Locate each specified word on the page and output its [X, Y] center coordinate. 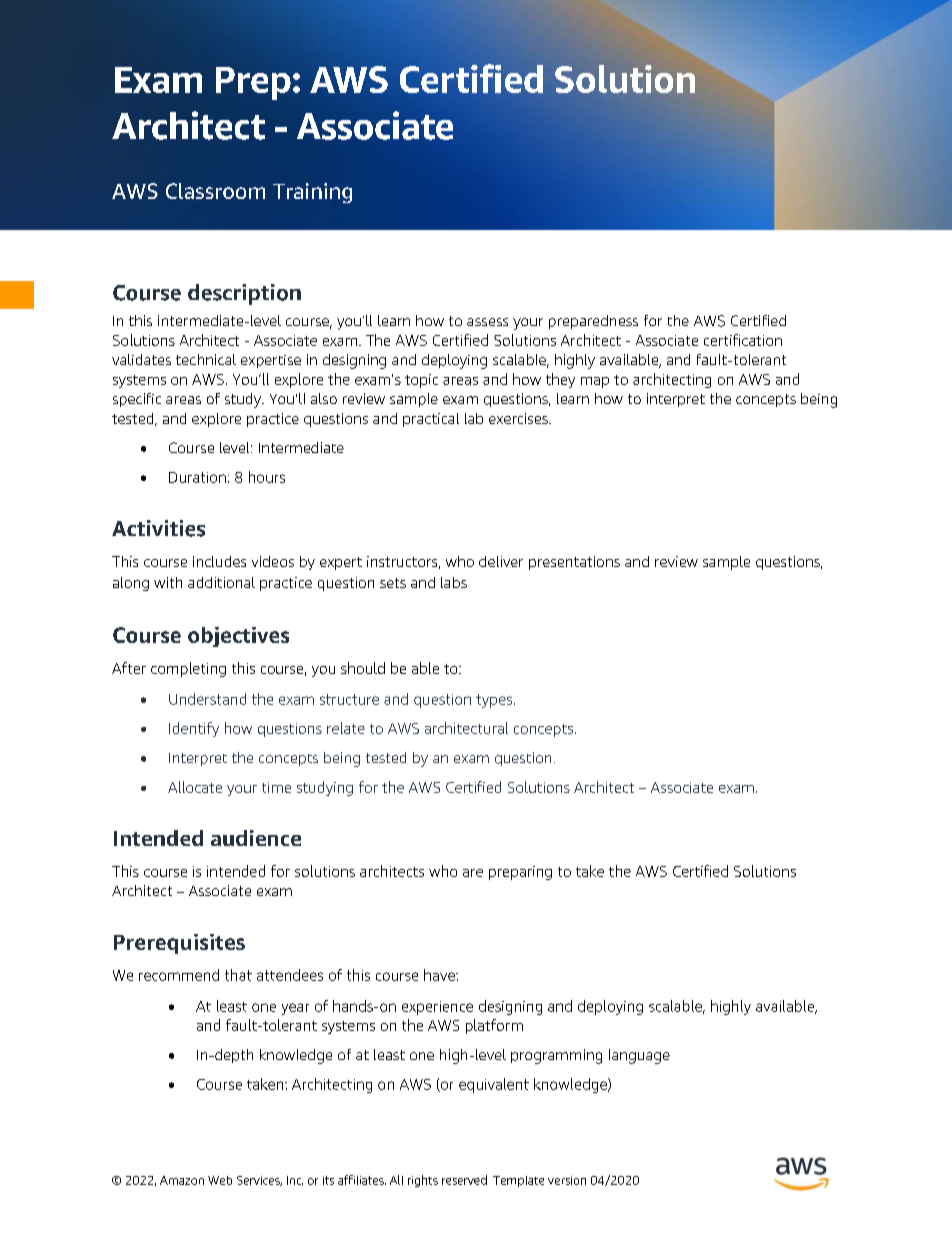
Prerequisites [179, 944]
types [495, 701]
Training [312, 193]
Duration [197, 477]
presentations [574, 563]
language [639, 1056]
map [595, 382]
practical [431, 420]
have [440, 975]
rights [423, 1181]
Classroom [215, 191]
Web [220, 1180]
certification [743, 340]
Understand [207, 699]
